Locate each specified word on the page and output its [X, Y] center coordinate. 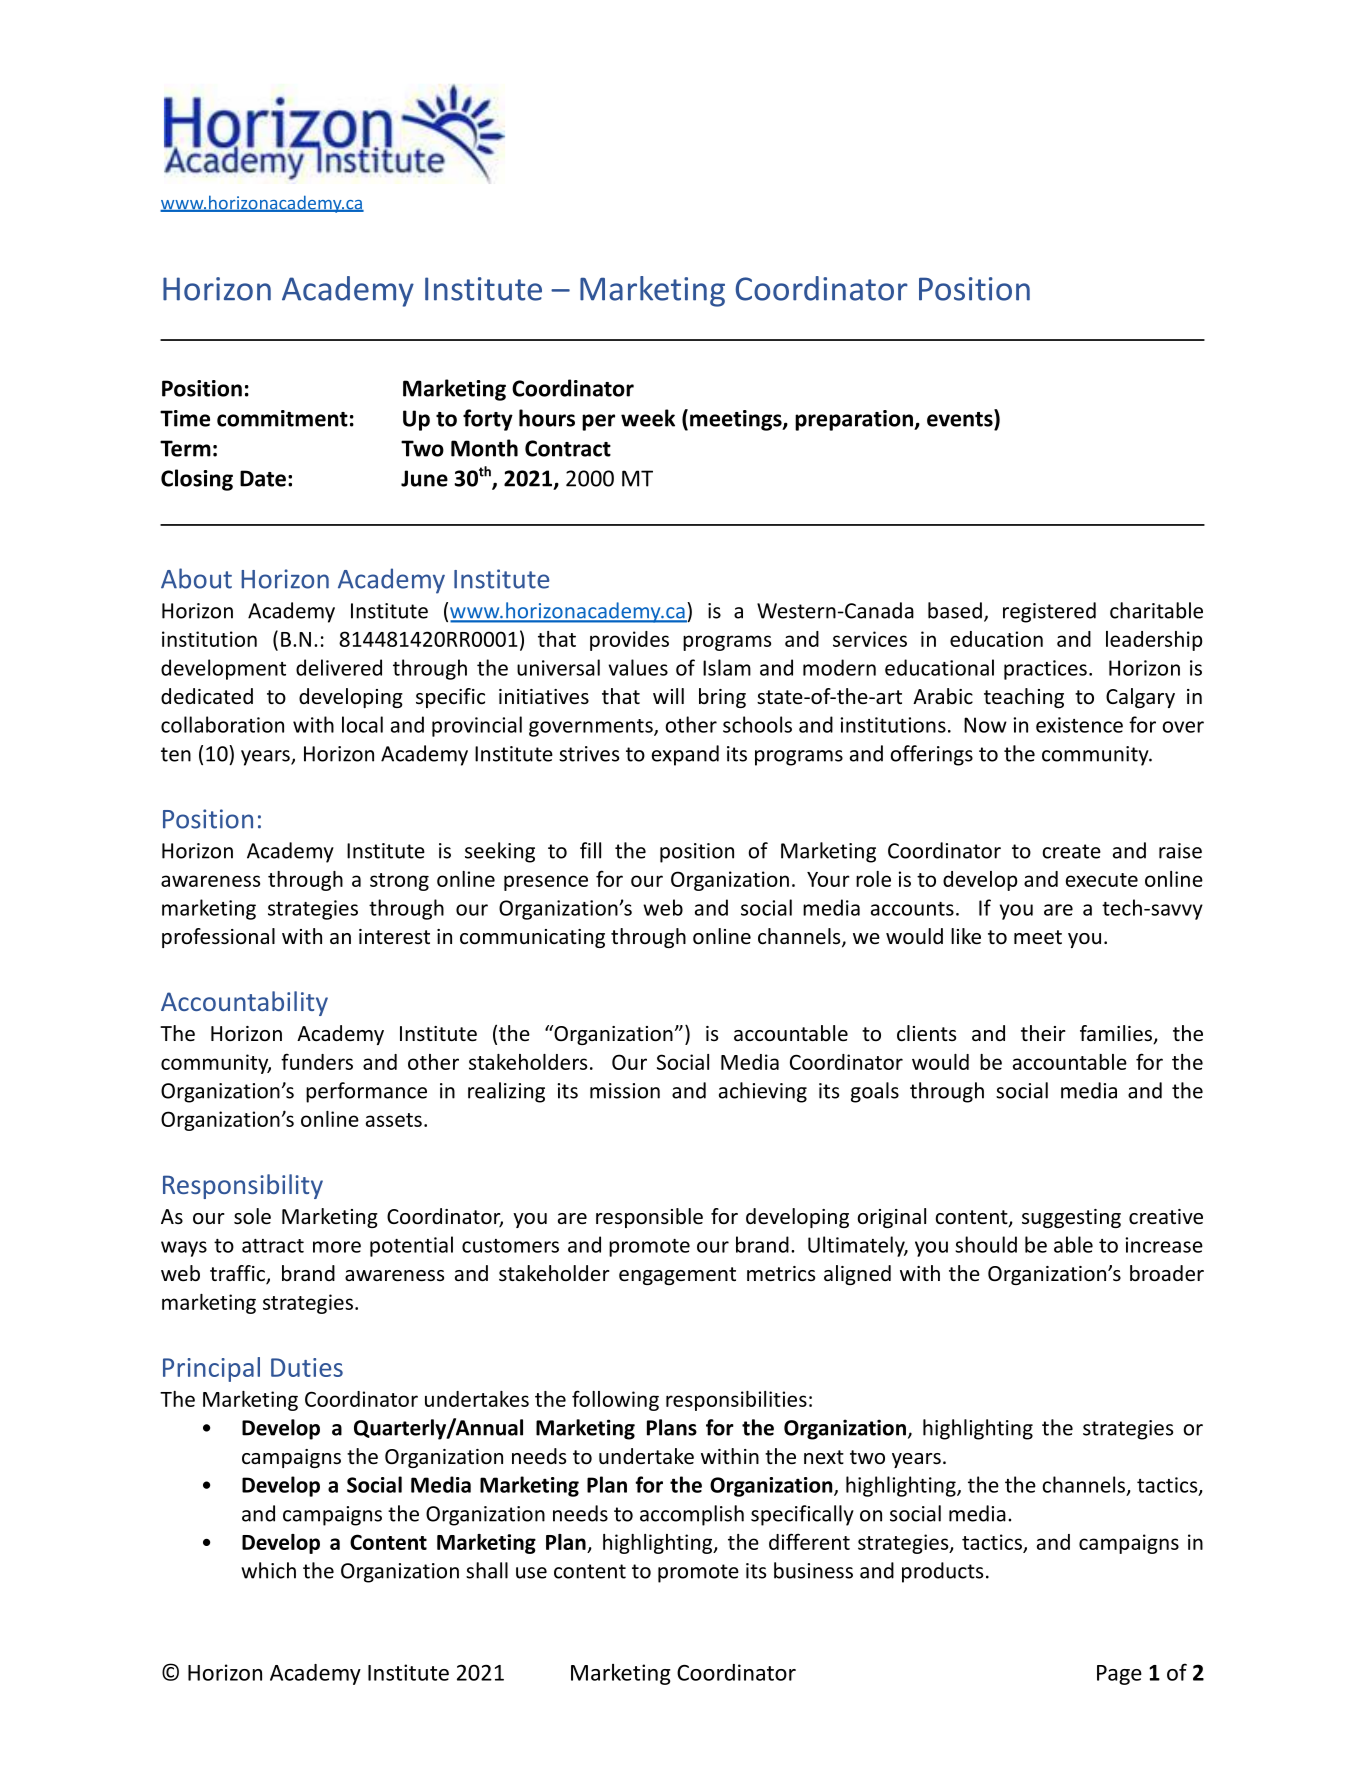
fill [590, 850]
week [648, 418]
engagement [677, 1276]
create [1072, 851]
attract [273, 1246]
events [961, 418]
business [813, 1570]
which [268, 1570]
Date [263, 478]
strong [399, 882]
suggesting [1071, 1218]
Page [1119, 1675]
